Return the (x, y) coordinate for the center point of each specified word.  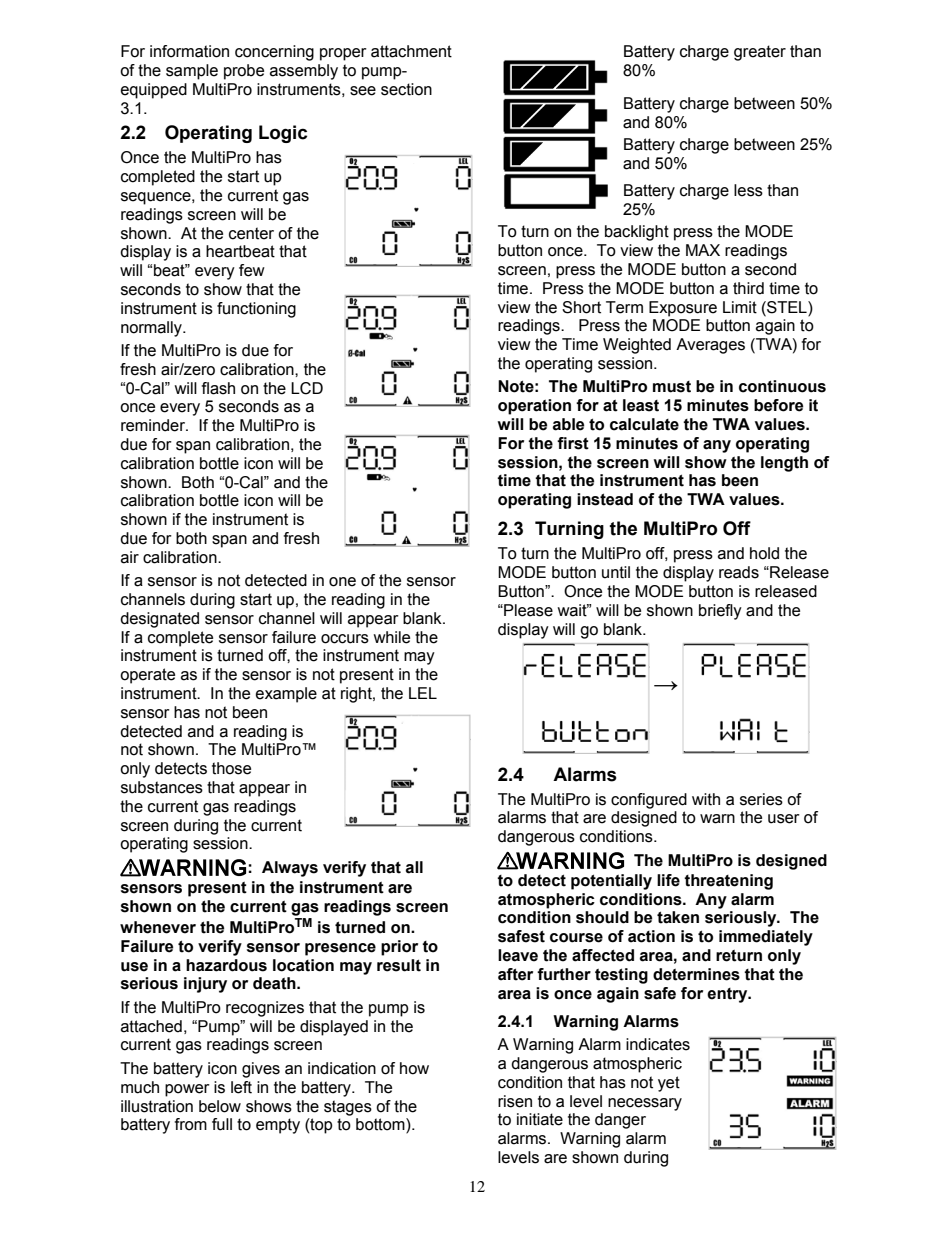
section (406, 89)
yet (669, 1084)
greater (760, 53)
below (220, 1106)
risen (515, 1101)
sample (192, 72)
